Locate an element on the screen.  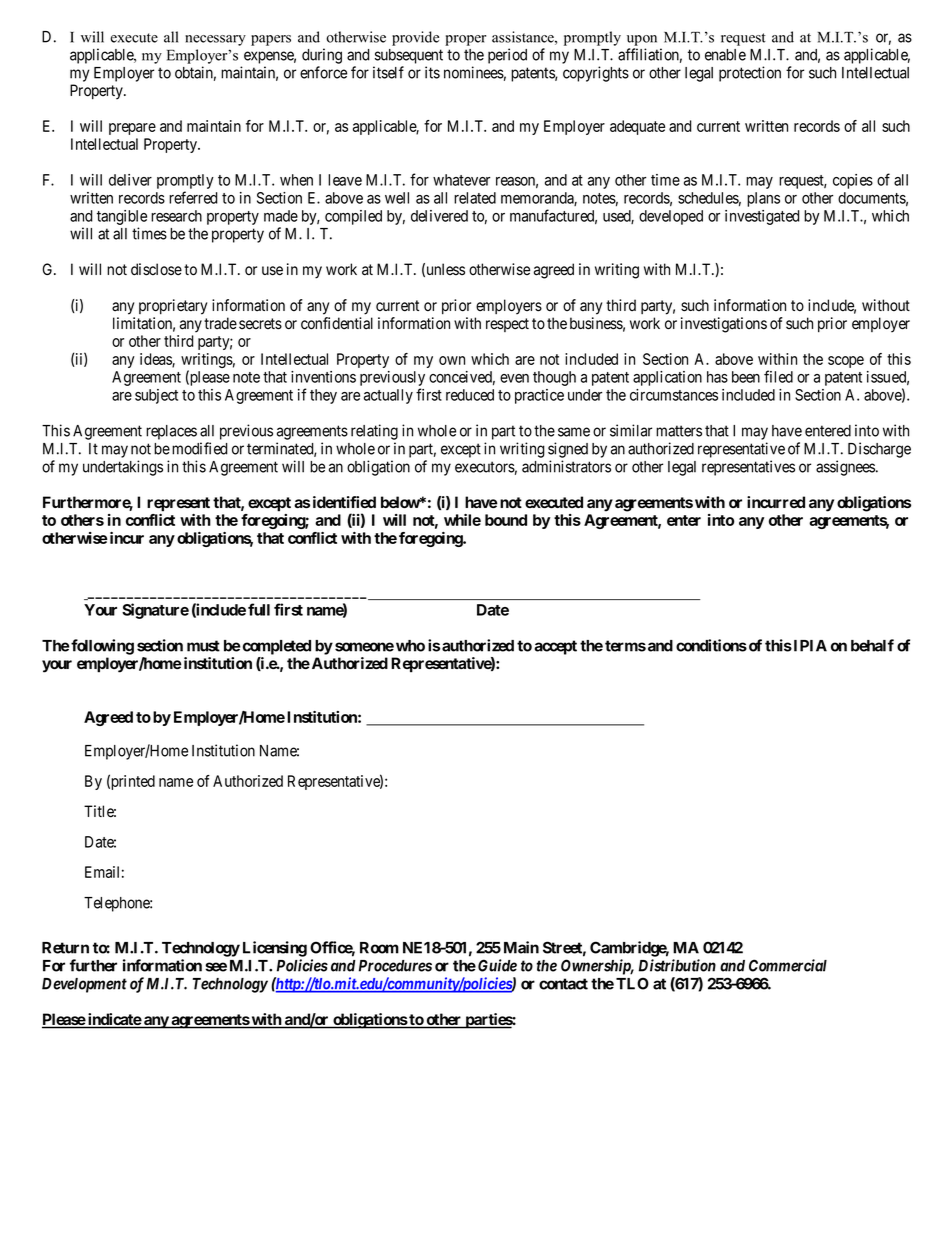
necessary is located at coordinates (215, 40).
